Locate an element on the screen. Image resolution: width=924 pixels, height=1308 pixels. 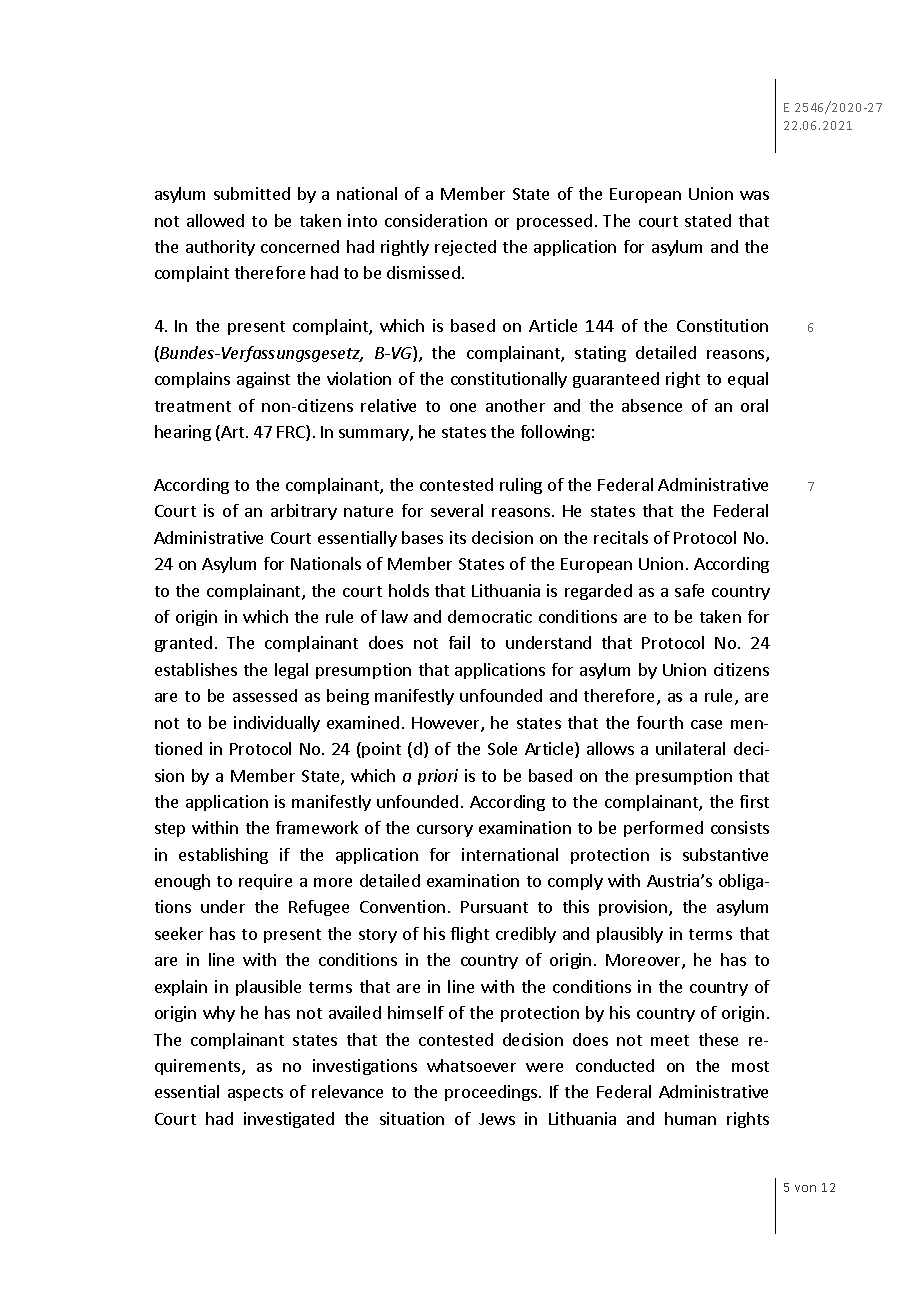
However is located at coordinates (447, 724).
